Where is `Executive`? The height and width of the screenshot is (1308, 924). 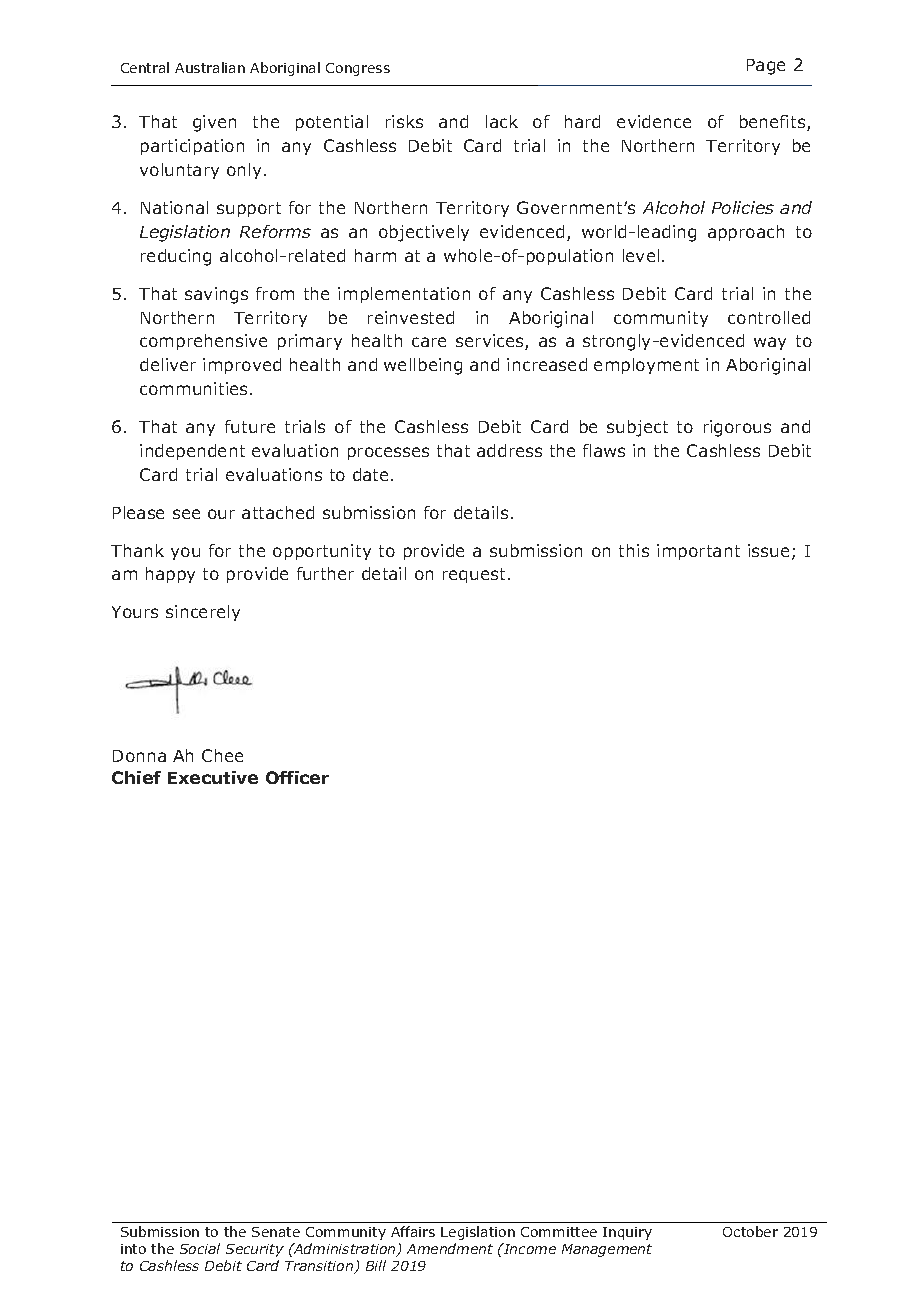 Executive is located at coordinates (213, 777).
